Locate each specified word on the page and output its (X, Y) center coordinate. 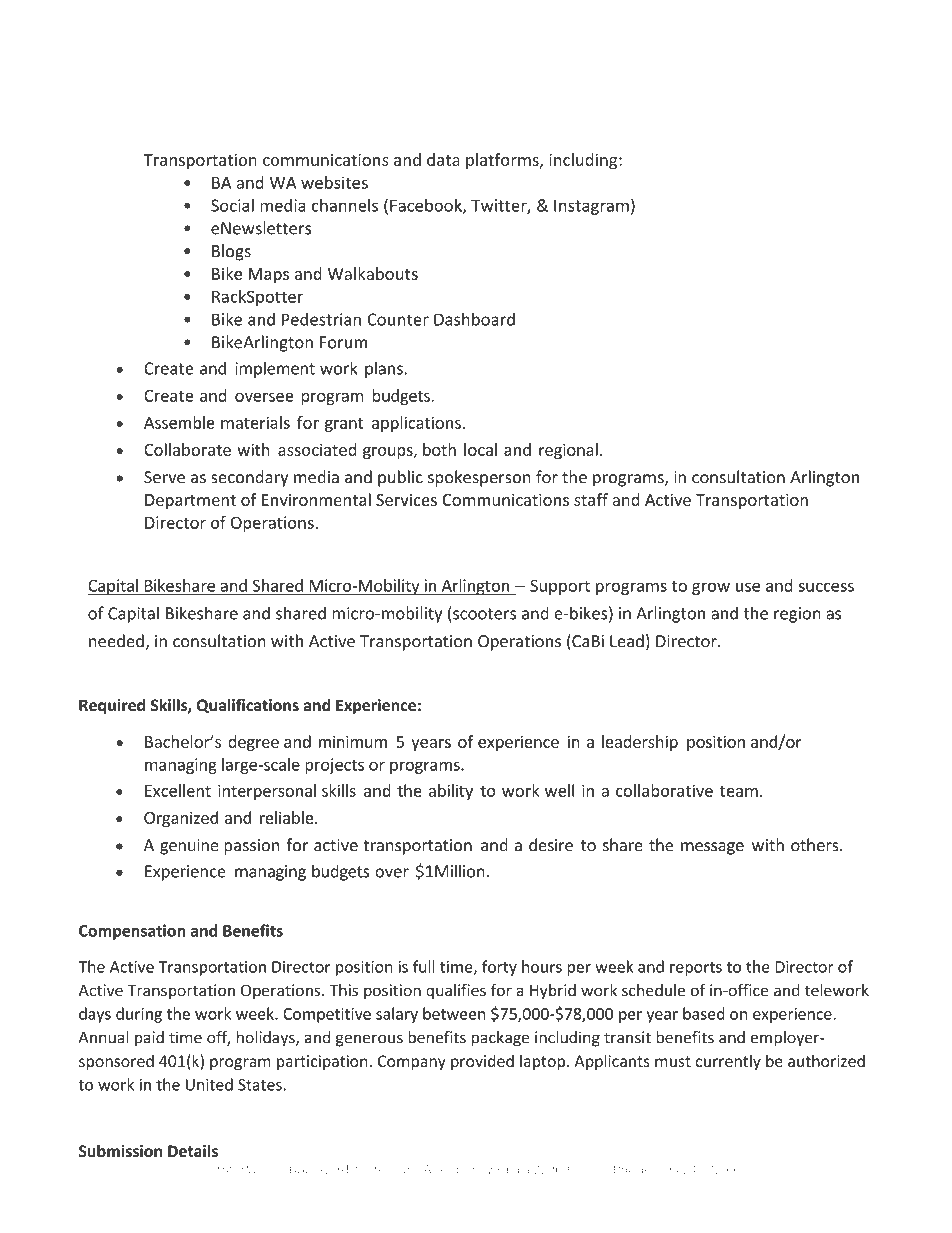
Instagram (591, 207)
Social (232, 205)
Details (194, 1151)
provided (482, 1062)
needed (117, 642)
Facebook (427, 206)
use (748, 587)
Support (560, 587)
